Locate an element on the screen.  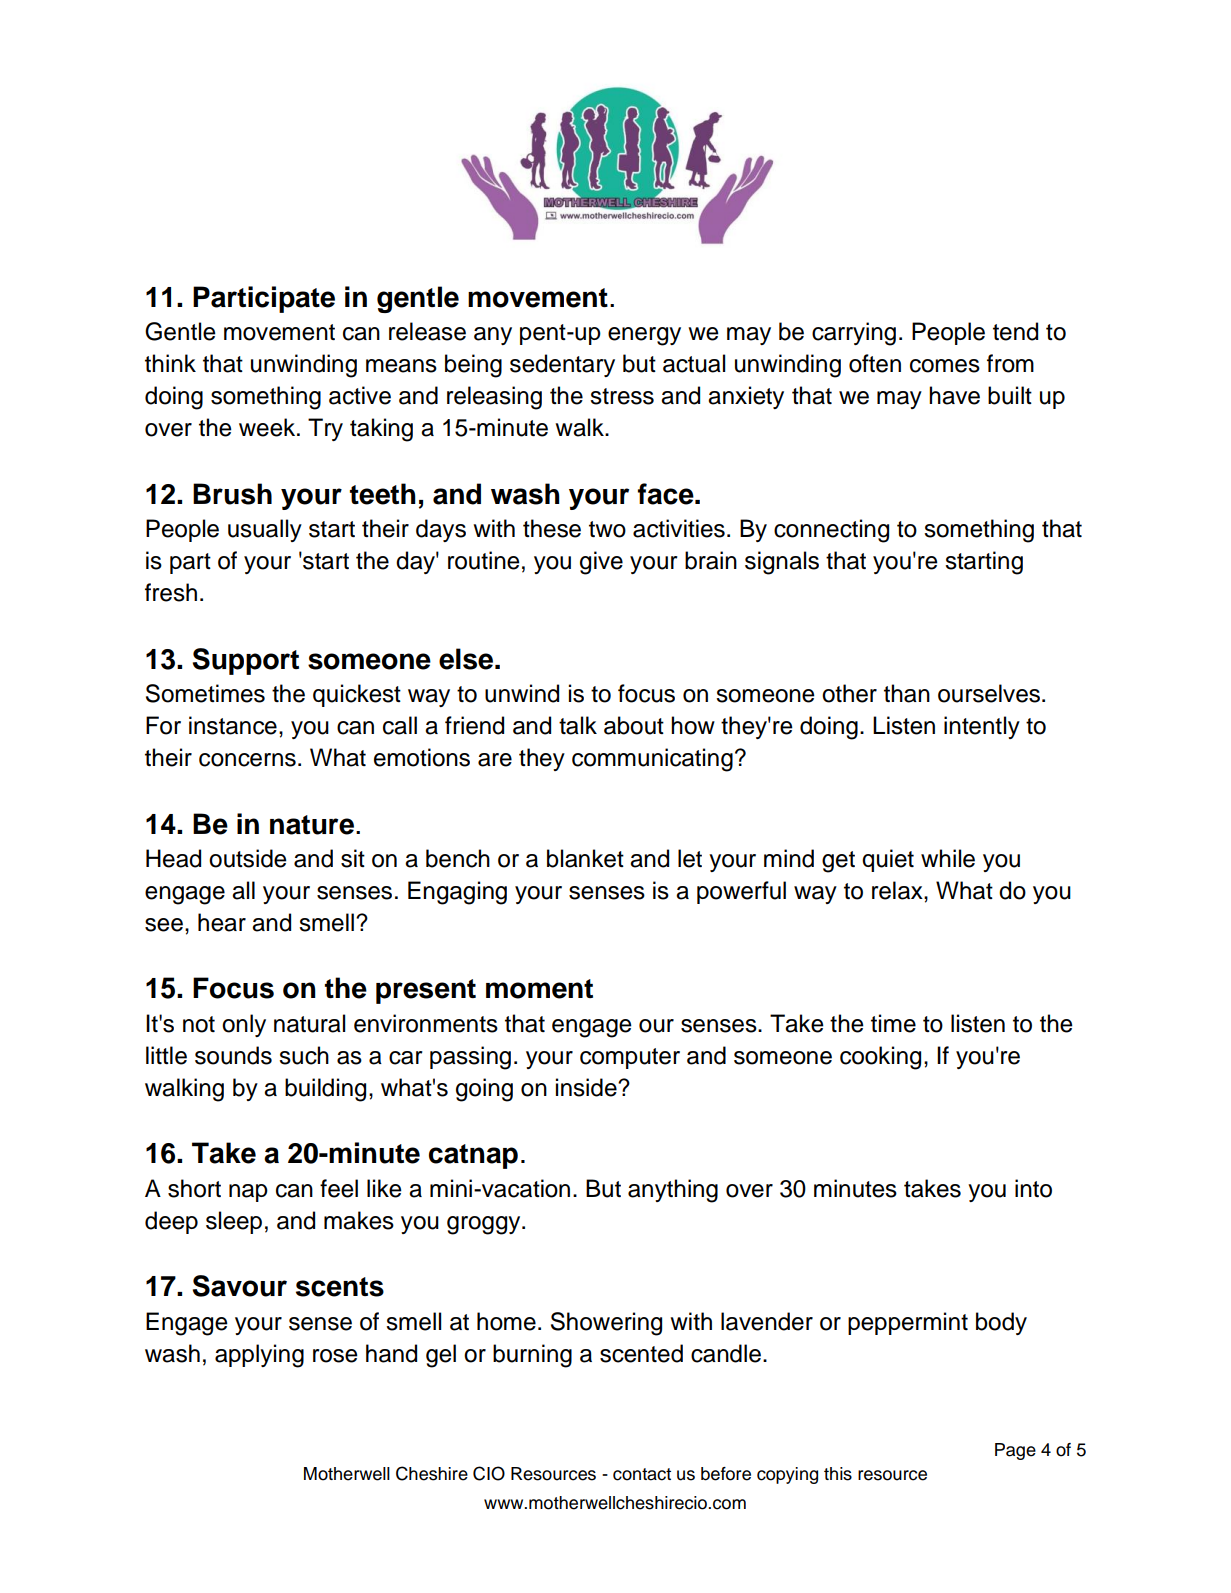
hear is located at coordinates (222, 922).
